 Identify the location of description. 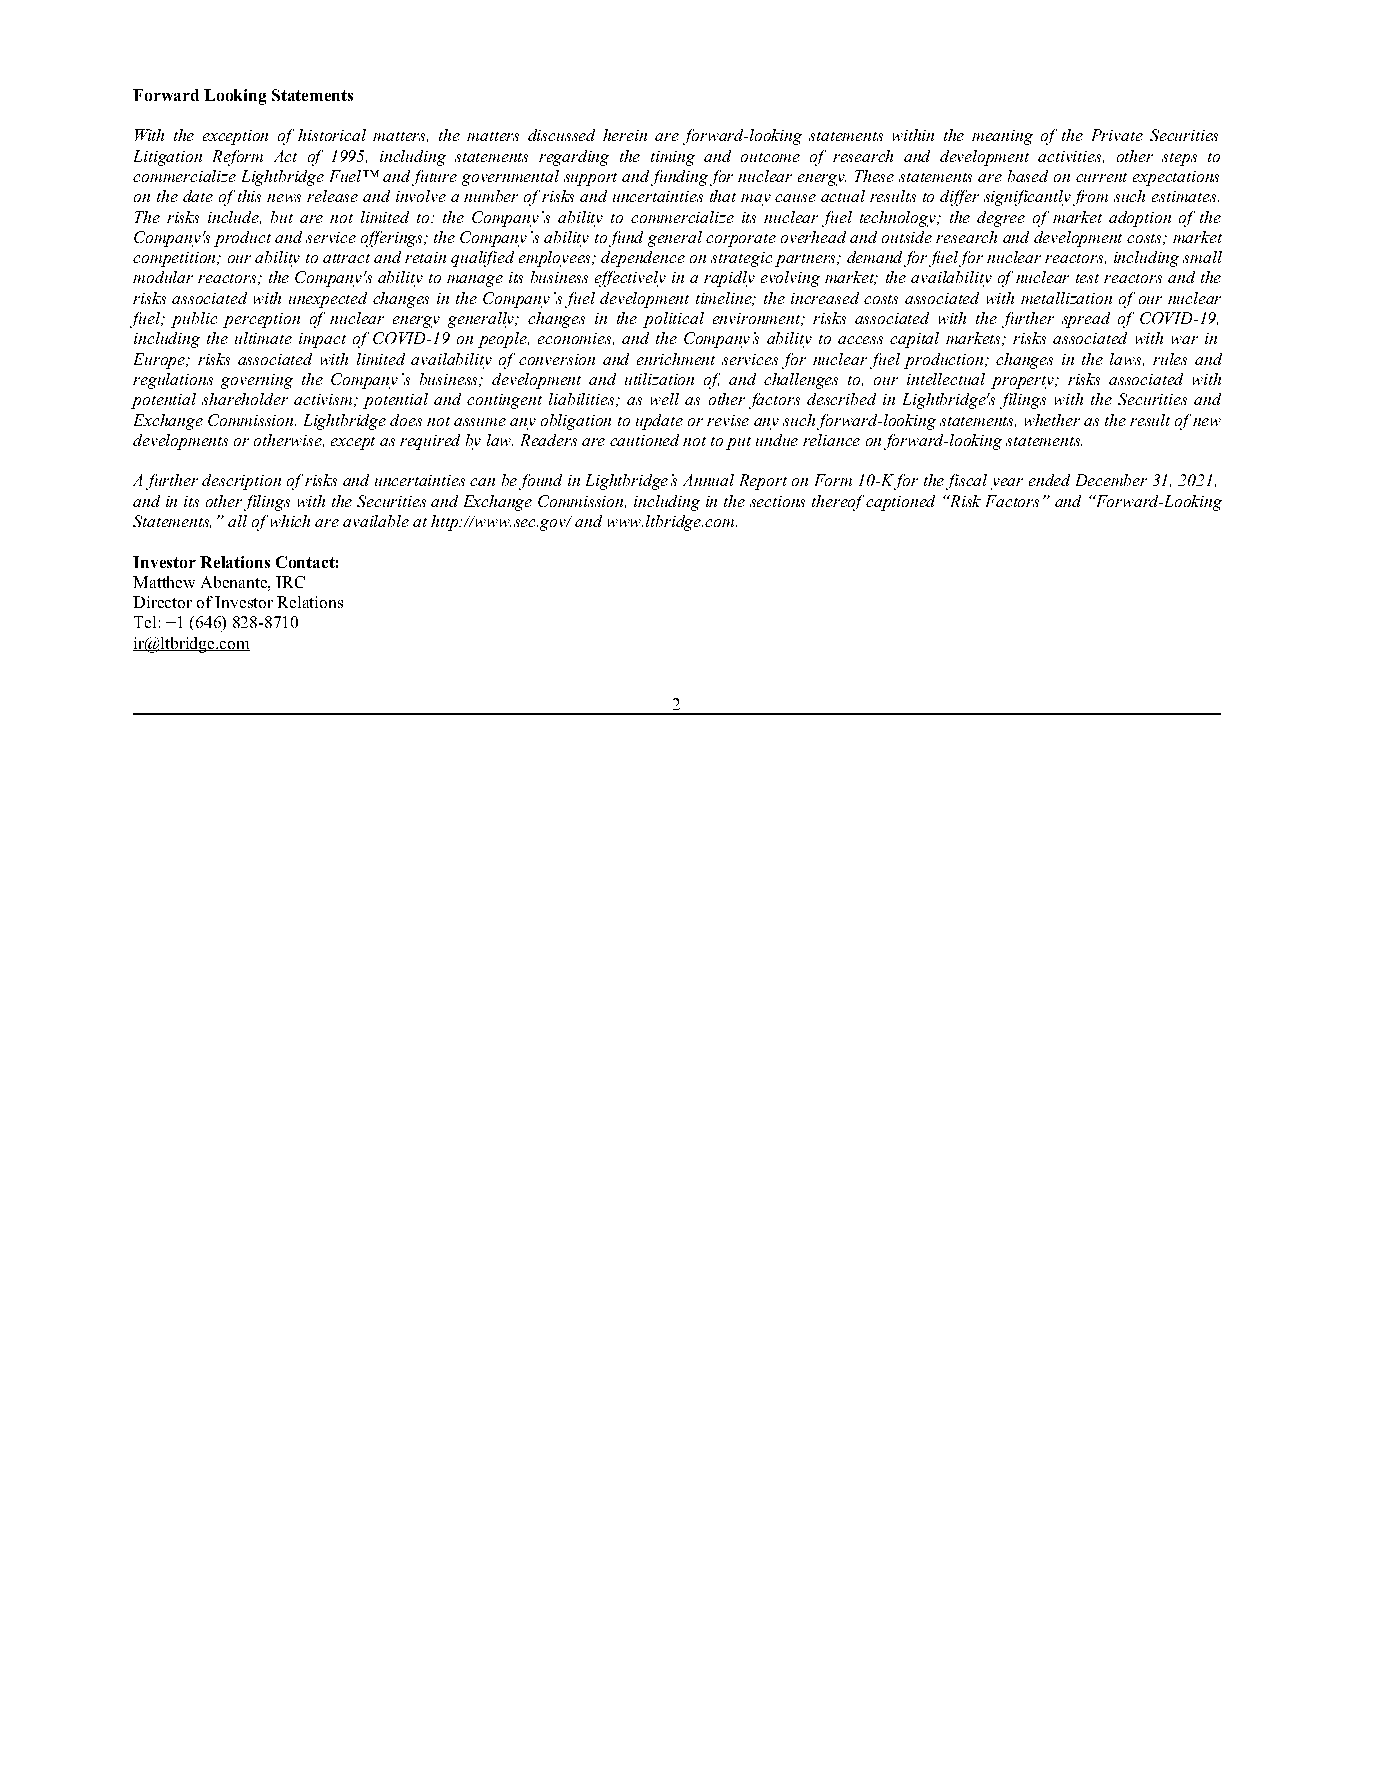
(241, 482).
